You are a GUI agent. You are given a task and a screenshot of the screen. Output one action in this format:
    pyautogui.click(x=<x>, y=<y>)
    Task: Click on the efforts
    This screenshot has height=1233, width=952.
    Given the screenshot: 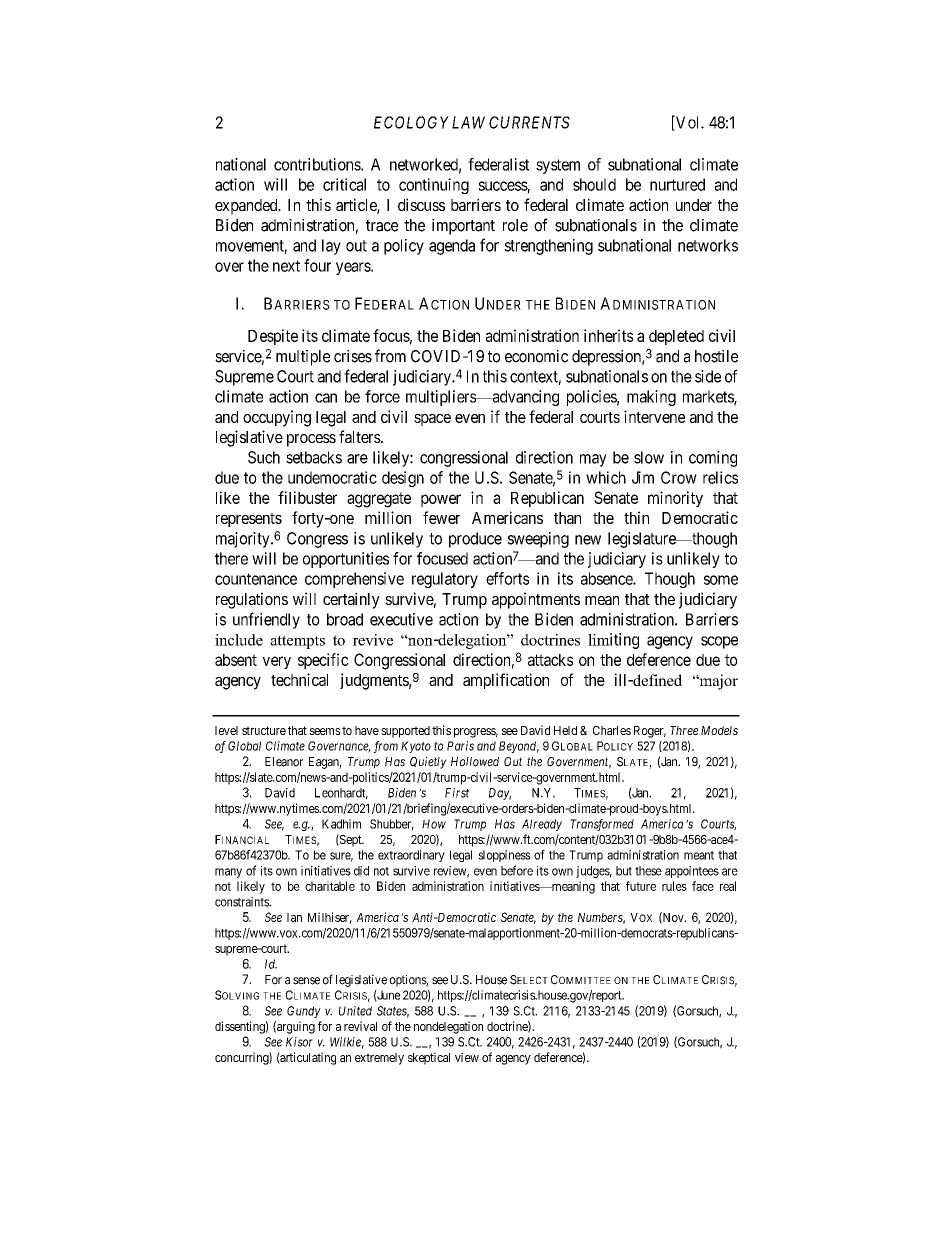 What is the action you would take?
    pyautogui.click(x=507, y=578)
